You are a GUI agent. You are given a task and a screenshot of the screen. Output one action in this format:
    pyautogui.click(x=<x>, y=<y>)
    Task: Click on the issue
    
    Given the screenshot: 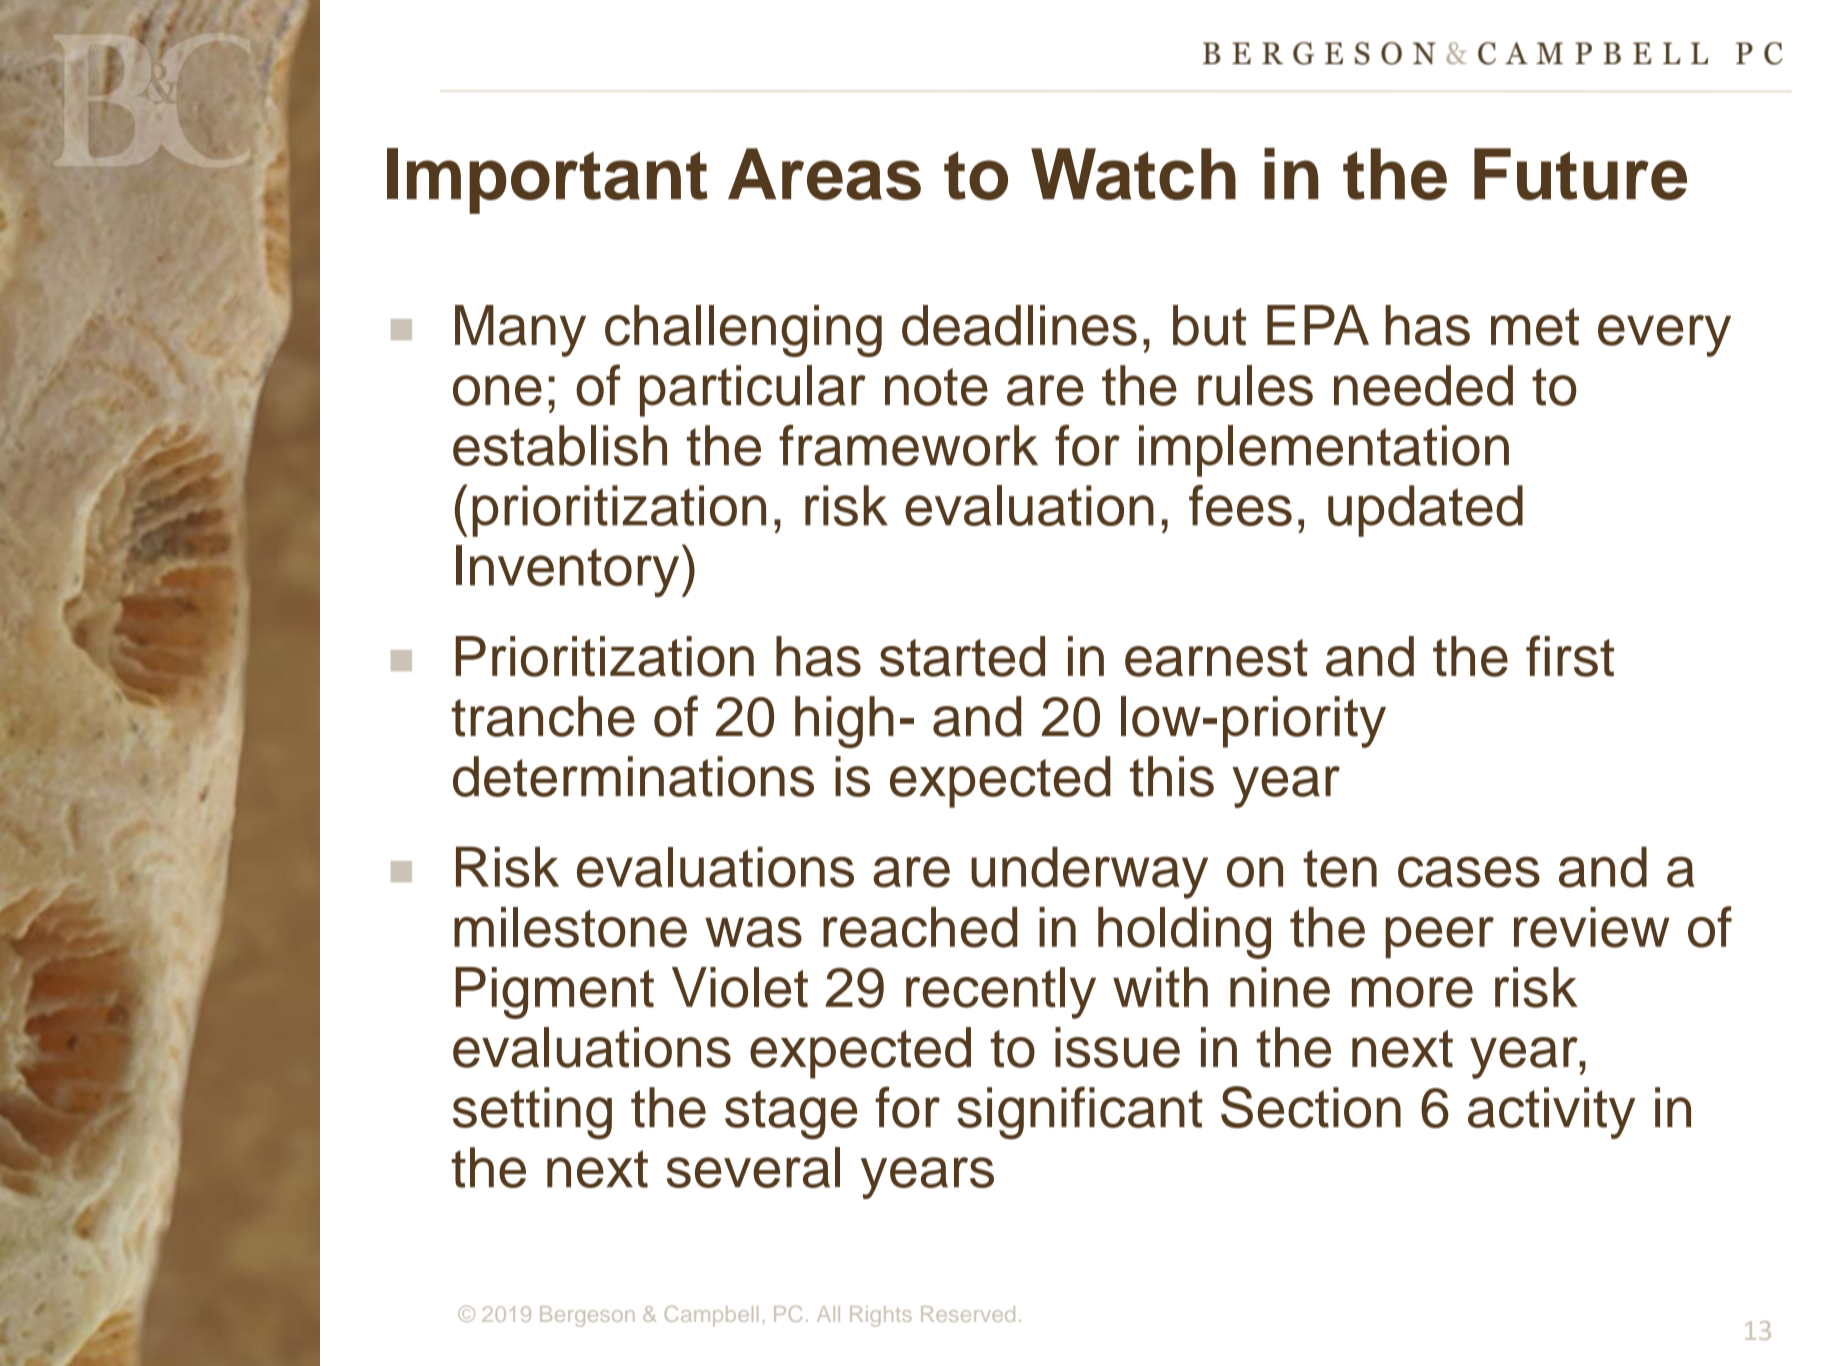 What is the action you would take?
    pyautogui.click(x=1117, y=1047)
